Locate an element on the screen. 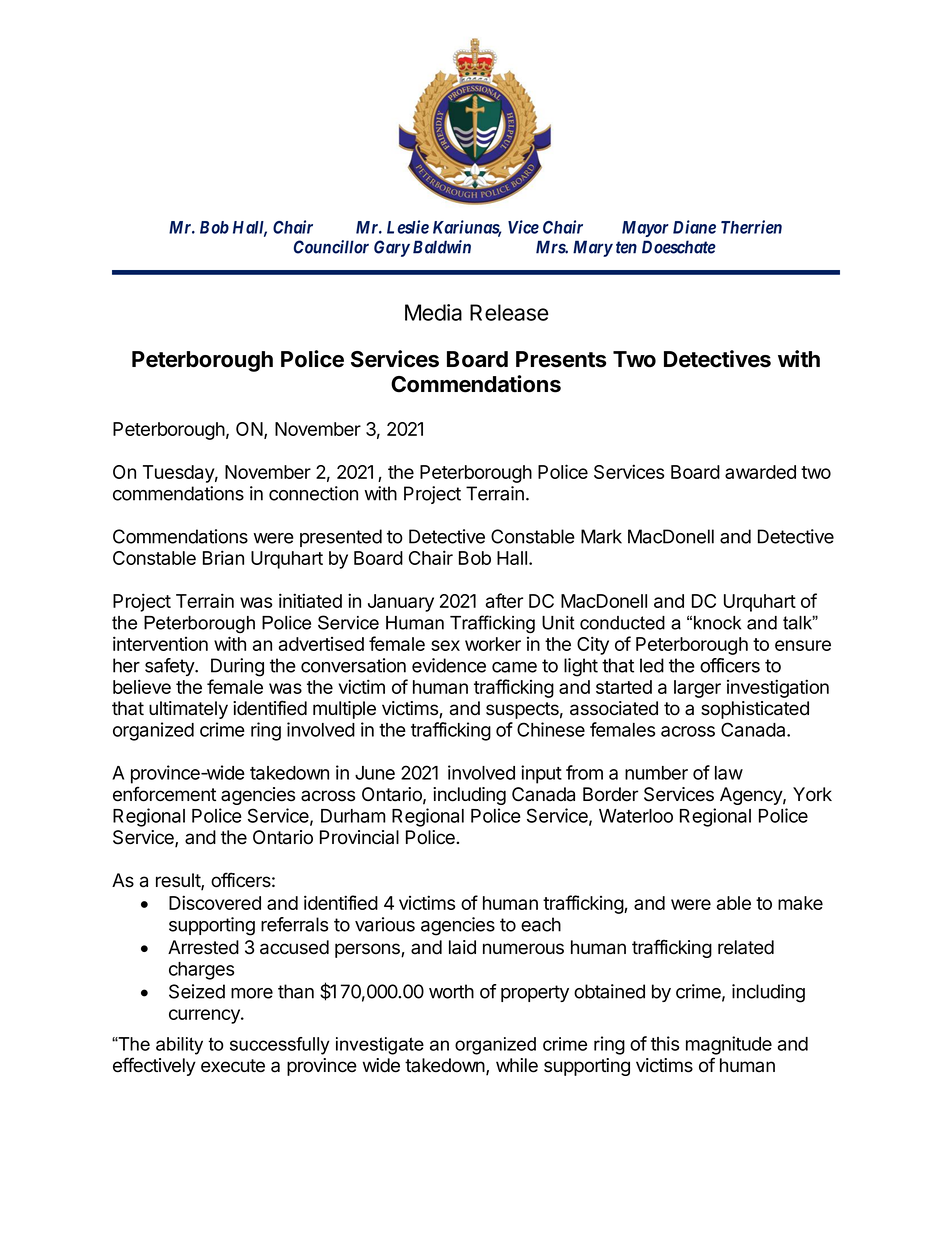  Diane is located at coordinates (694, 227).
